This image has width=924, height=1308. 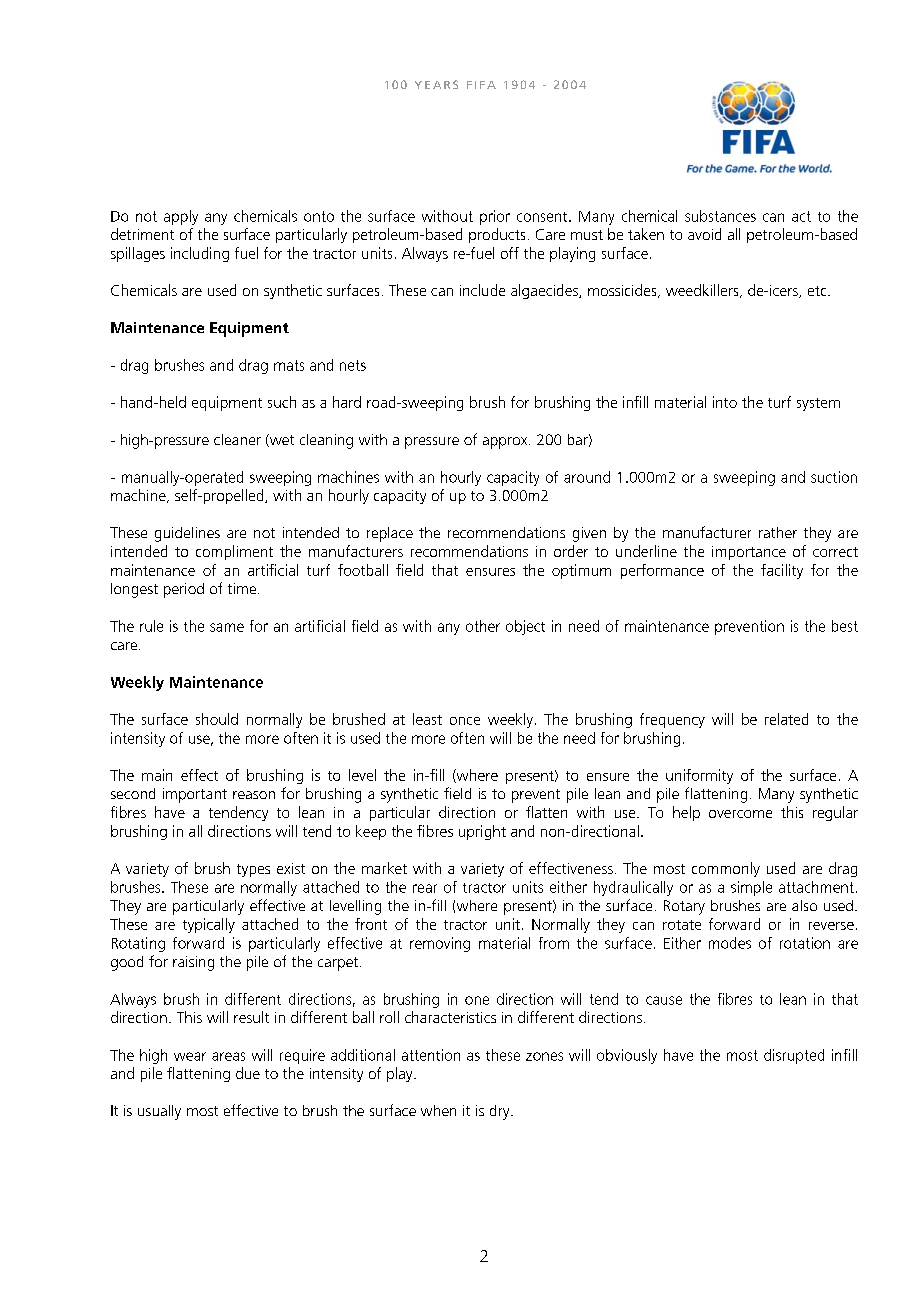 What do you see at coordinates (786, 719) in the image?
I see `related` at bounding box center [786, 719].
